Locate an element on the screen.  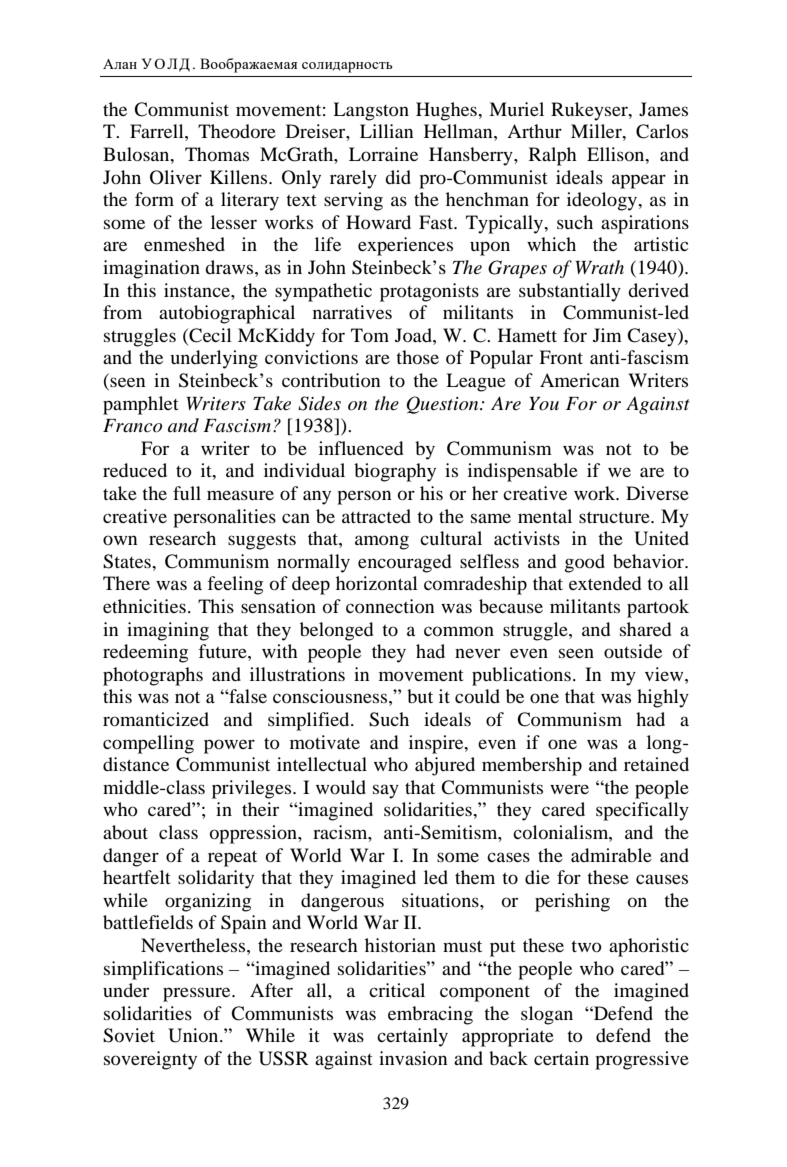
invasion is located at coordinates (413, 1058).
